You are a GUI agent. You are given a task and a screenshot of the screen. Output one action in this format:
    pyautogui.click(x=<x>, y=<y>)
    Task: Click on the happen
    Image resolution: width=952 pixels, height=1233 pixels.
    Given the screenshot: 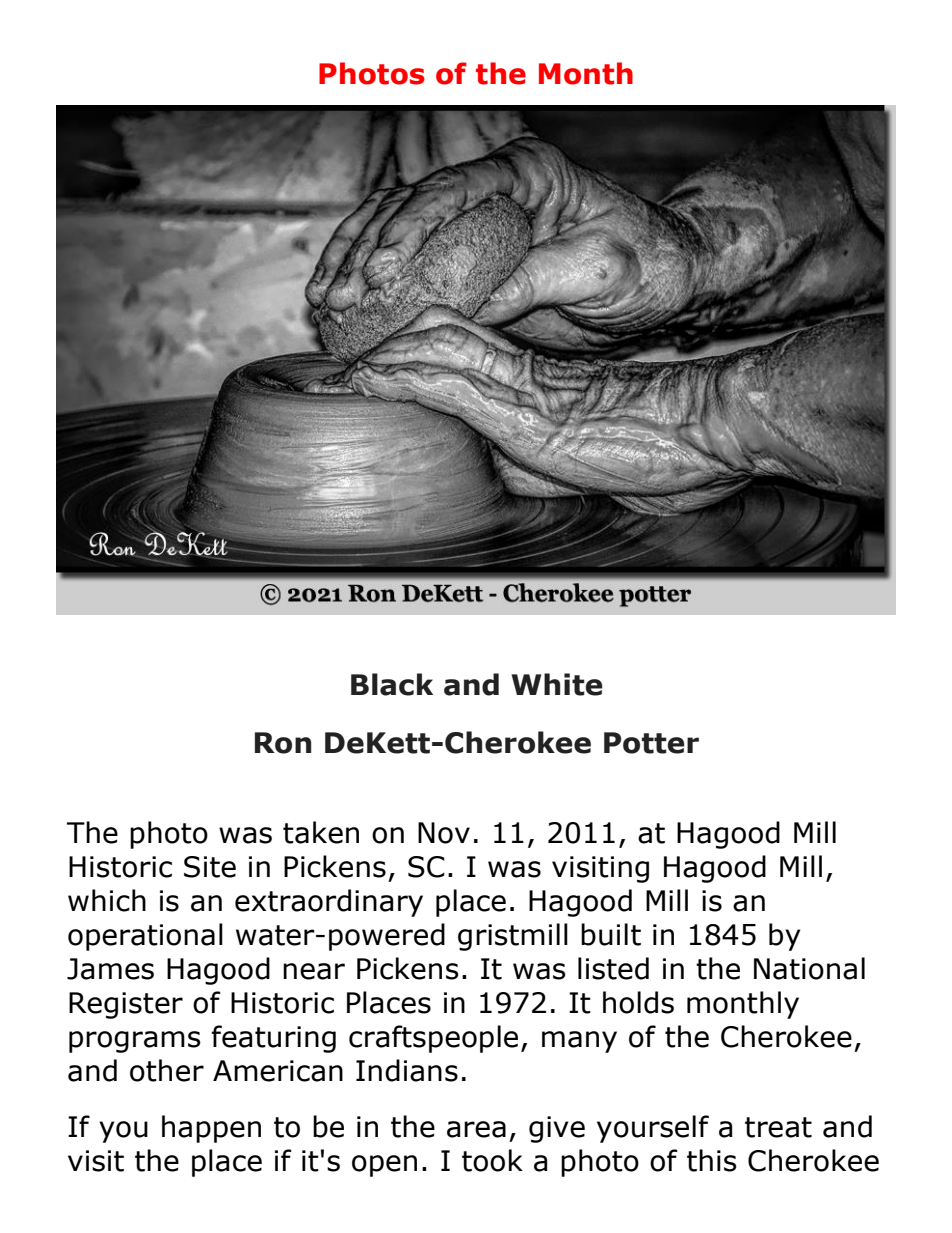 What is the action you would take?
    pyautogui.click(x=211, y=1129)
